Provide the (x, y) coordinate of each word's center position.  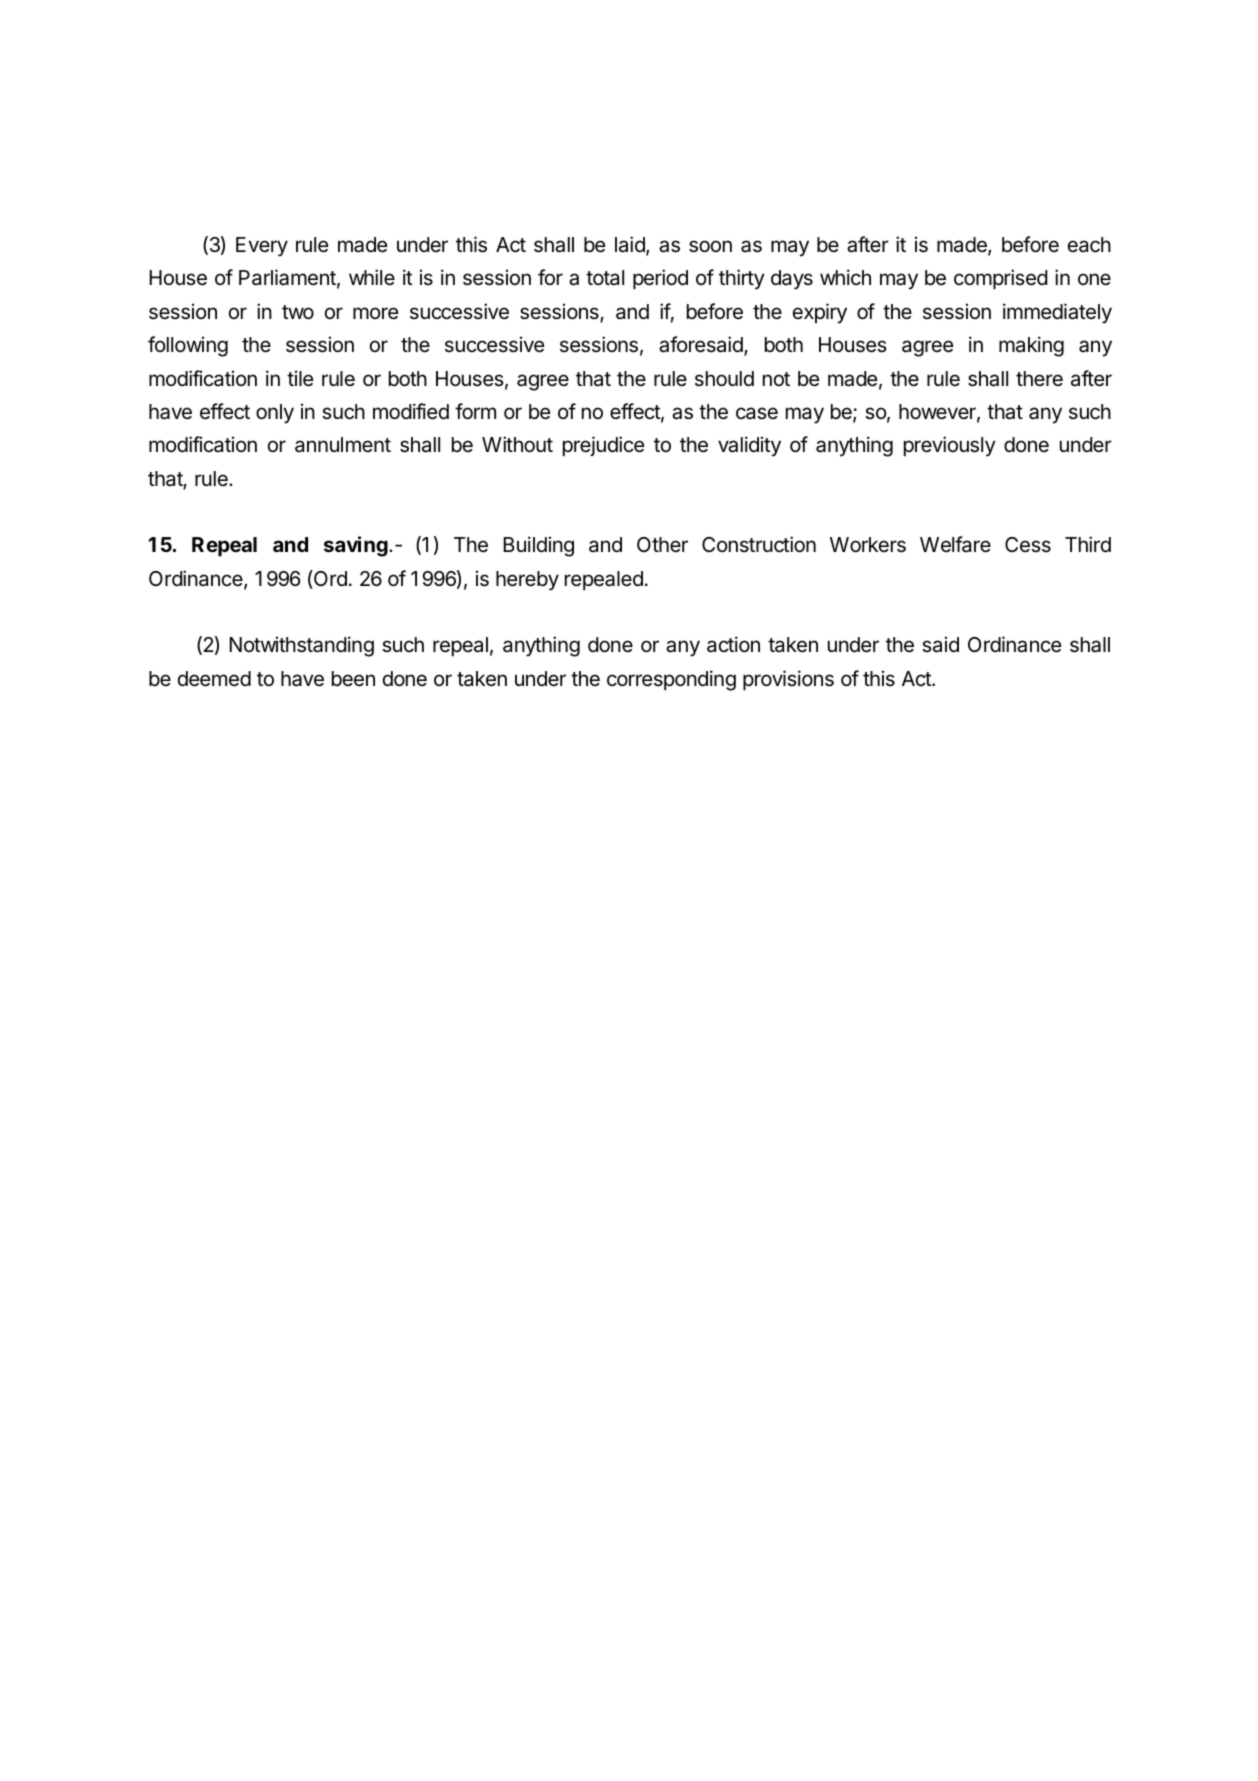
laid (631, 245)
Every (262, 247)
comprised (1001, 279)
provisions (788, 680)
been (353, 679)
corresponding (671, 680)
